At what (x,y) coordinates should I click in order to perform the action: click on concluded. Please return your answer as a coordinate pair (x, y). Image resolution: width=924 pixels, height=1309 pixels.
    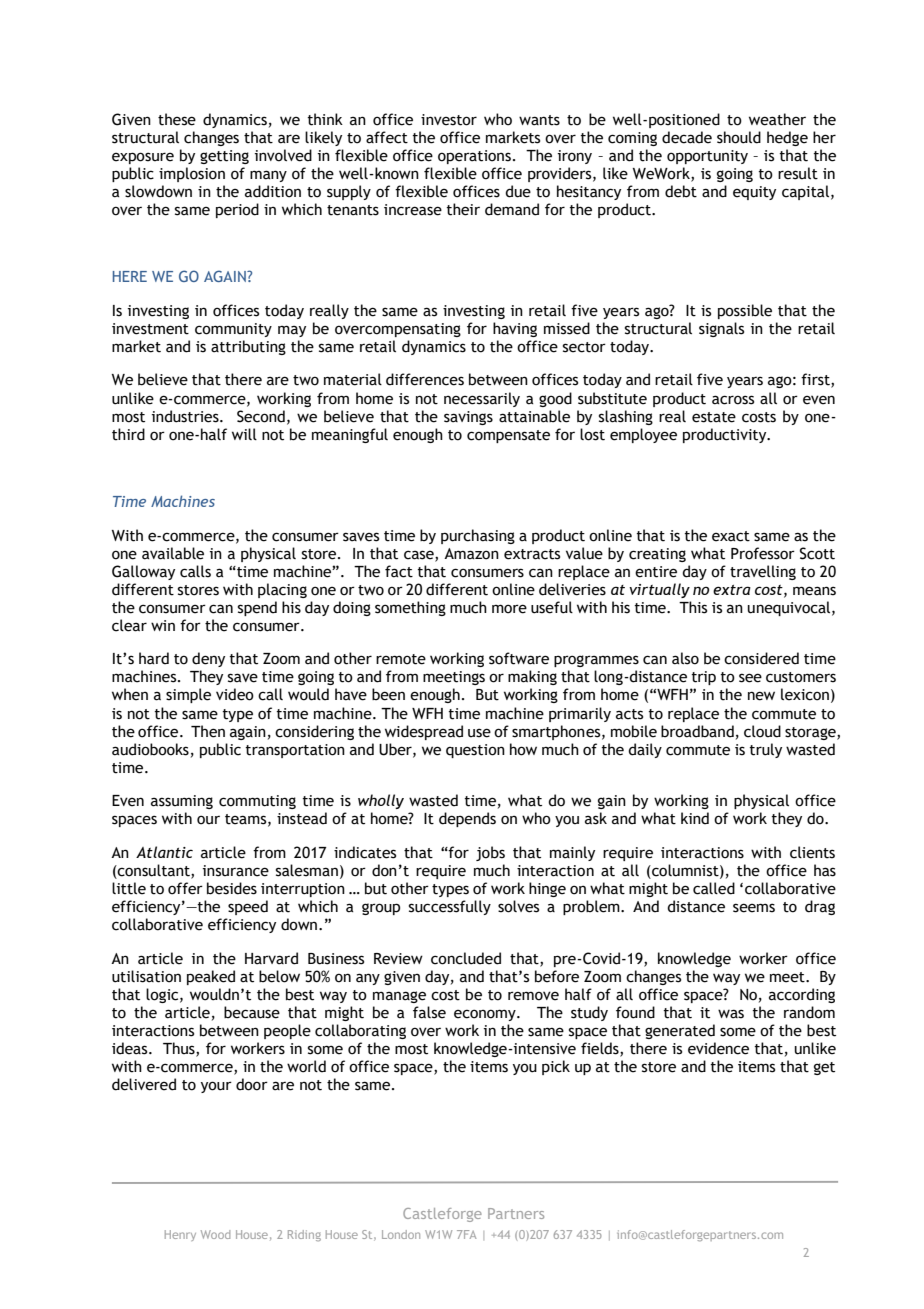
    Looking at the image, I should click on (466, 958).
